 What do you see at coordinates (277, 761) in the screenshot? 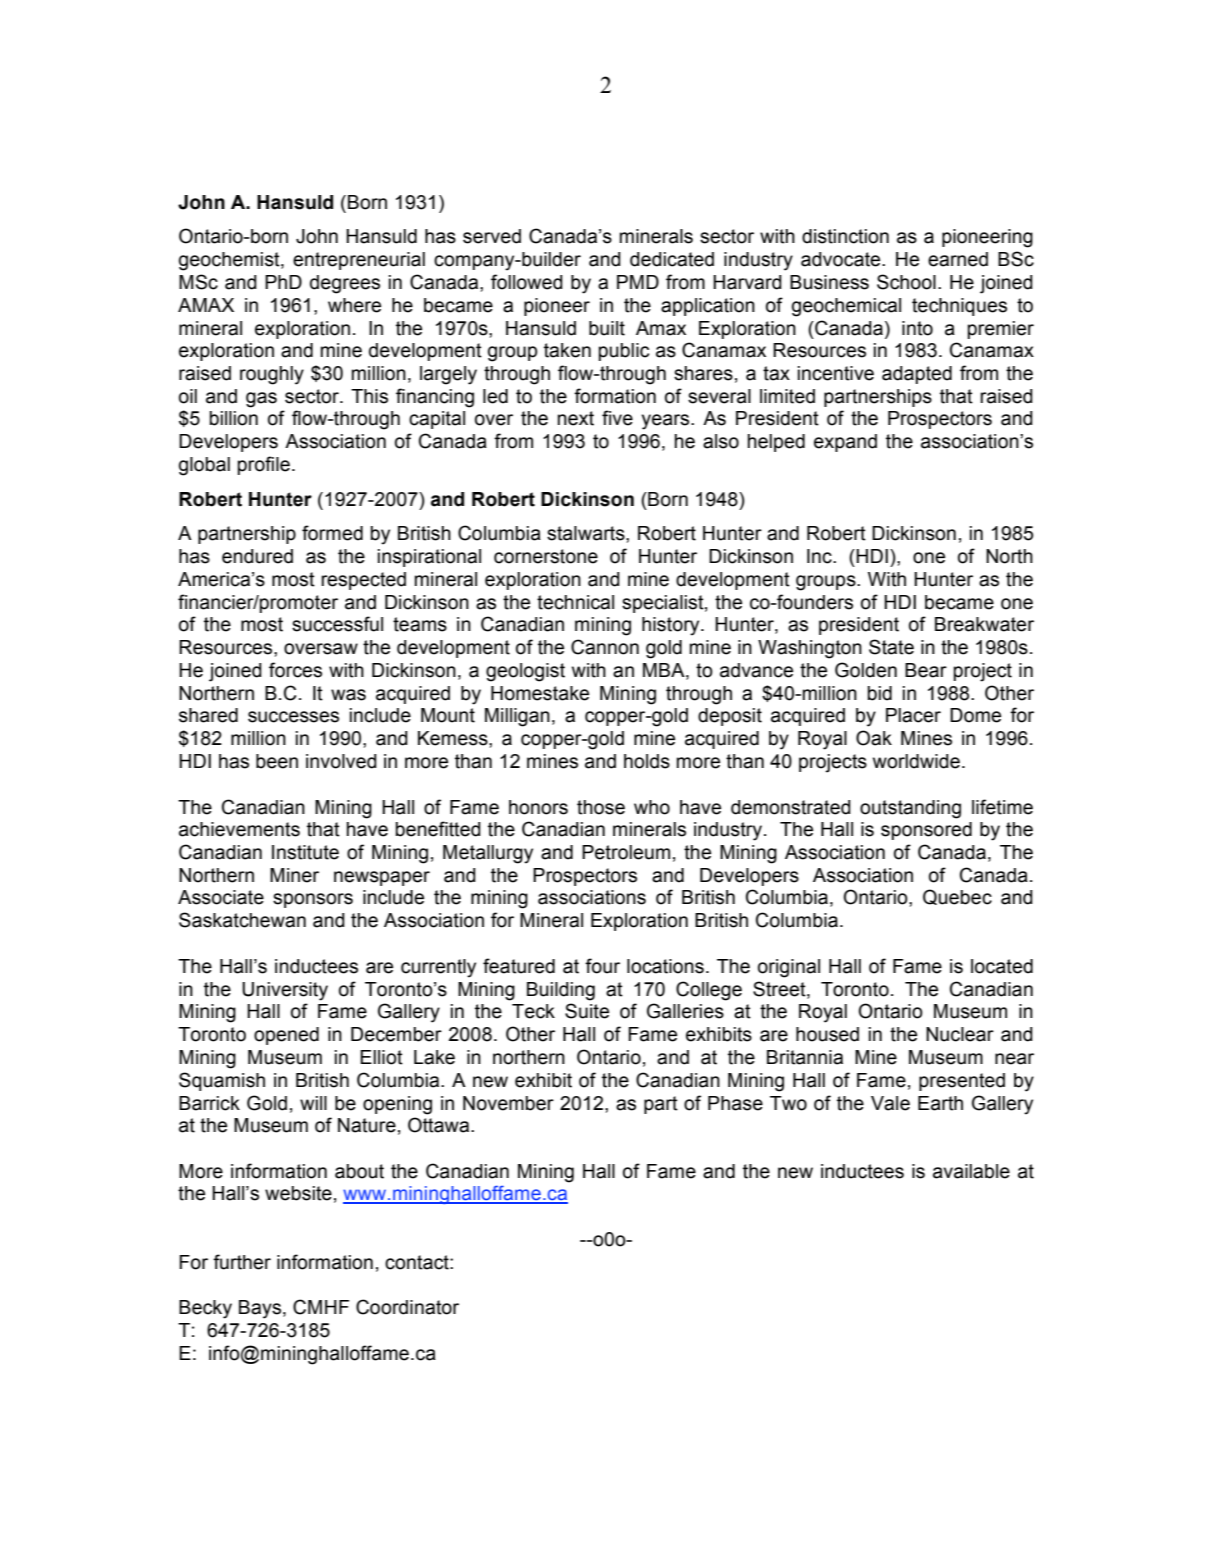
I see `been` at bounding box center [277, 761].
